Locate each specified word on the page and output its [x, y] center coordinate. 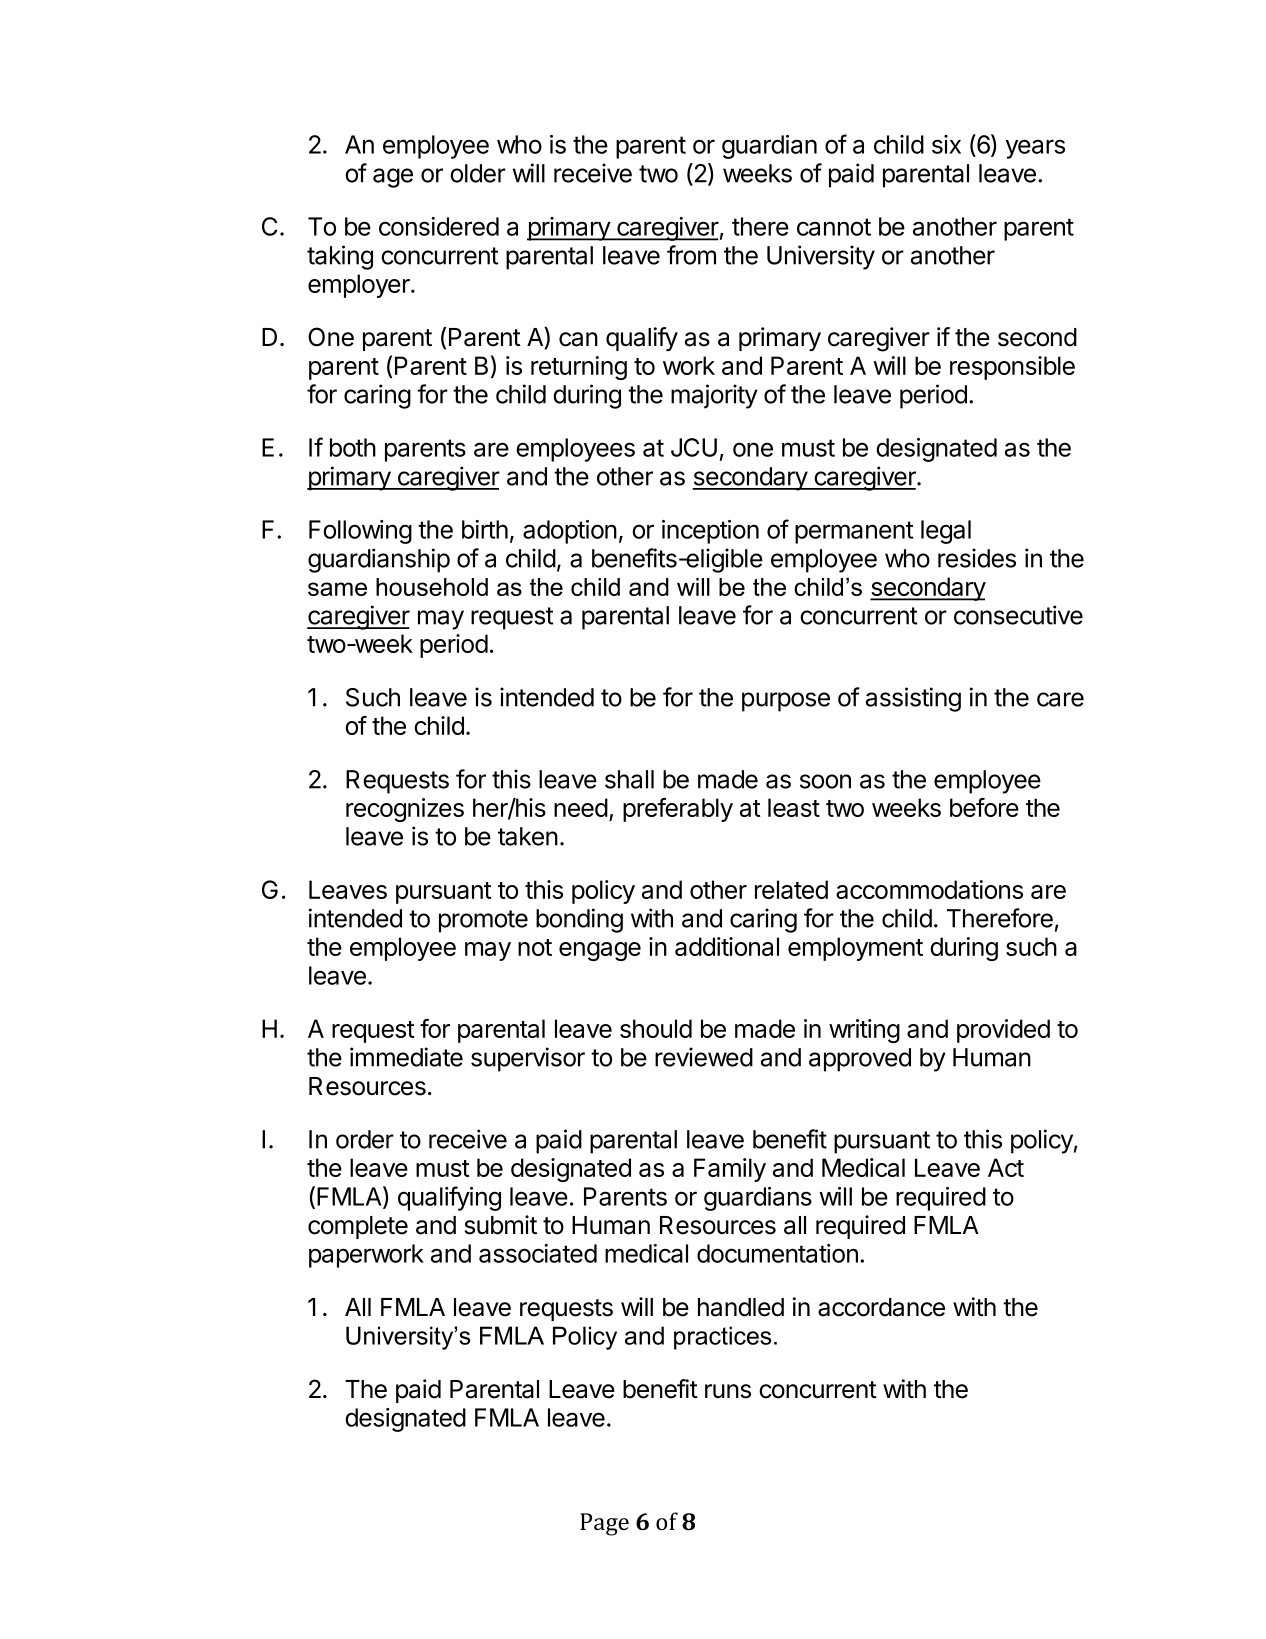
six [946, 144]
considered [439, 226]
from [691, 255]
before [984, 807]
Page [604, 1524]
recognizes [405, 810]
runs [728, 1391]
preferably [678, 810]
